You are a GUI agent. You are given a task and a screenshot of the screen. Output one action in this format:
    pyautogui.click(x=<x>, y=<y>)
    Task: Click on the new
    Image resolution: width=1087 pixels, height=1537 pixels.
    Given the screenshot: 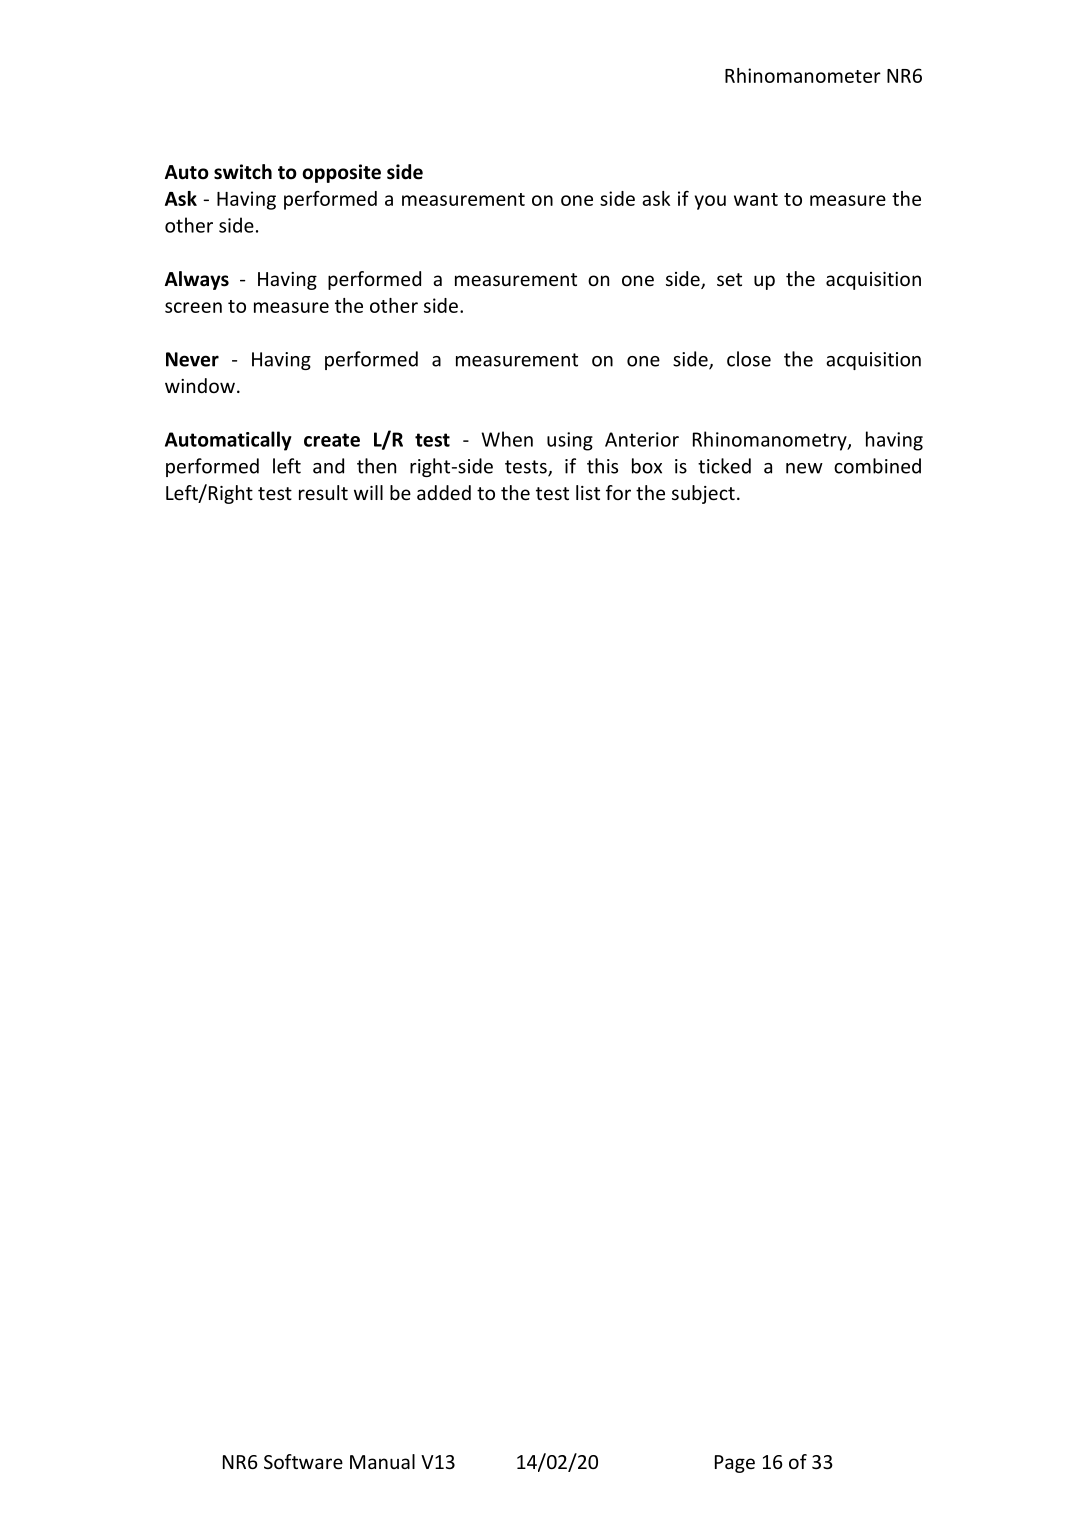 What is the action you would take?
    pyautogui.click(x=804, y=468)
